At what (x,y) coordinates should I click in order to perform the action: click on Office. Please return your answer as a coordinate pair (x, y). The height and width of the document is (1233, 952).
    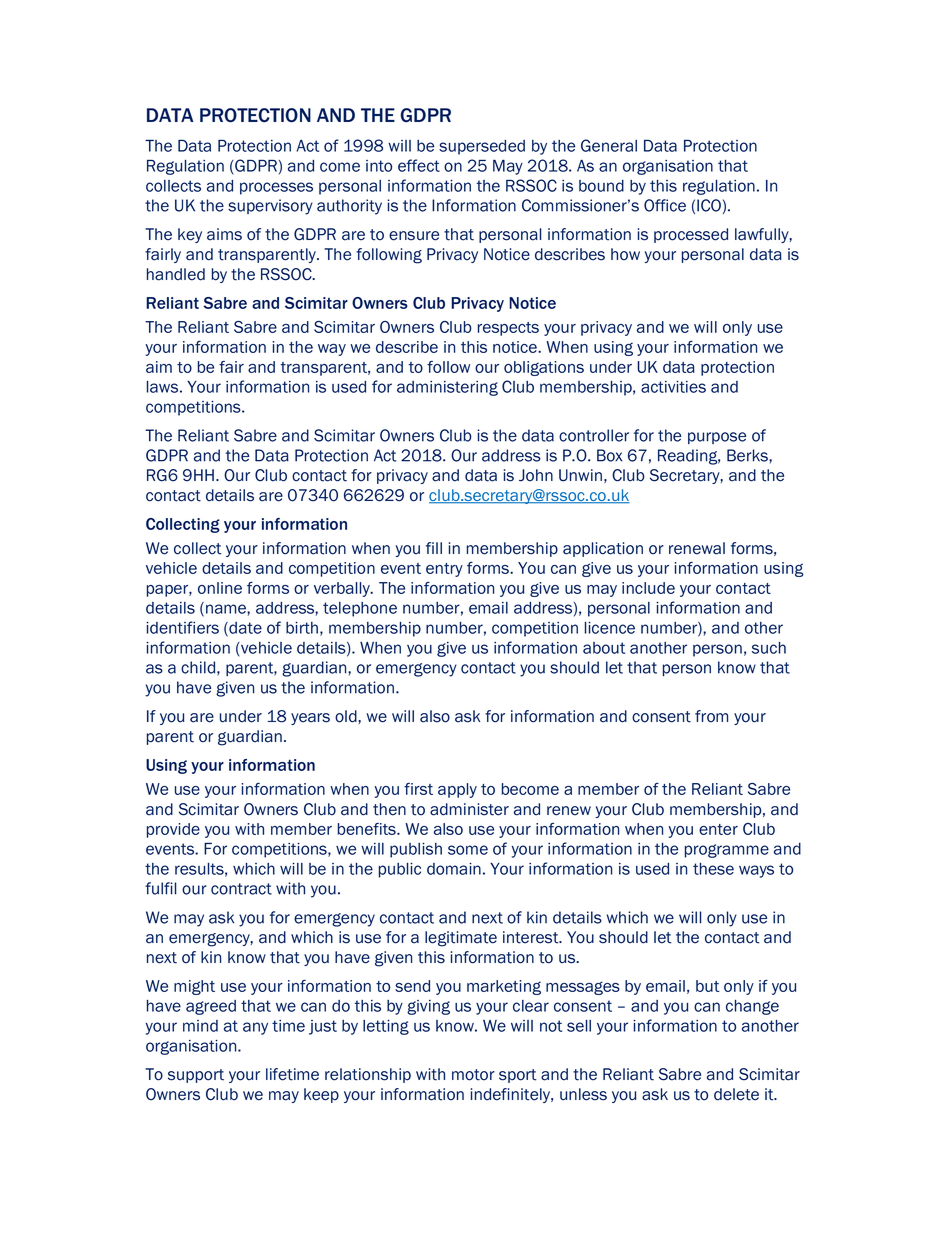
    Looking at the image, I should click on (665, 205).
